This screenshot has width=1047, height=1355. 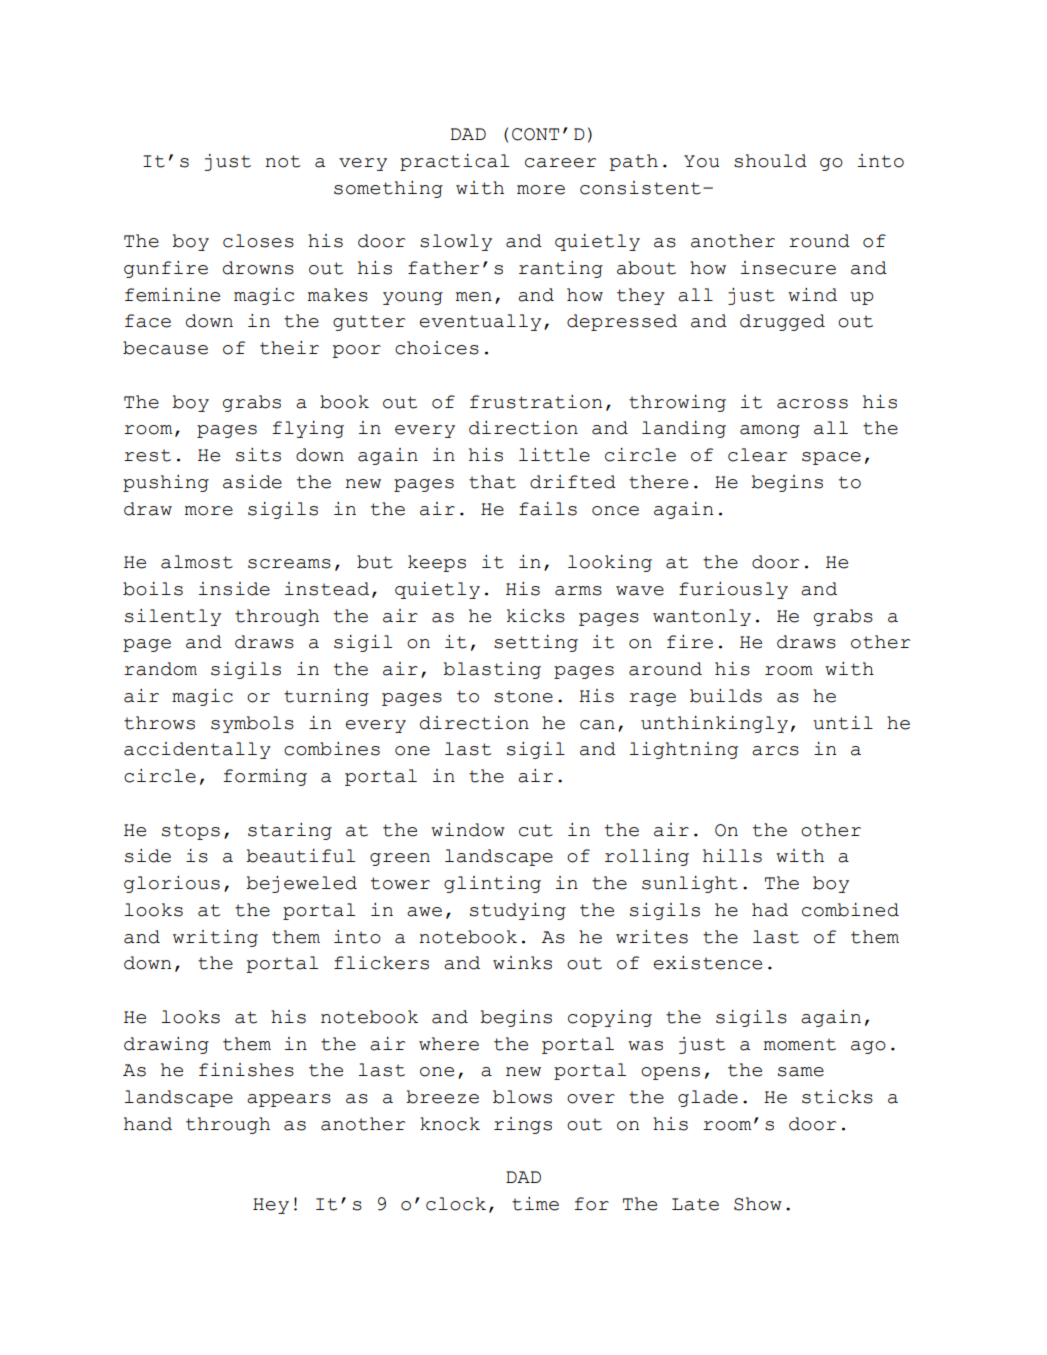 What do you see at coordinates (770, 161) in the screenshot?
I see `should` at bounding box center [770, 161].
